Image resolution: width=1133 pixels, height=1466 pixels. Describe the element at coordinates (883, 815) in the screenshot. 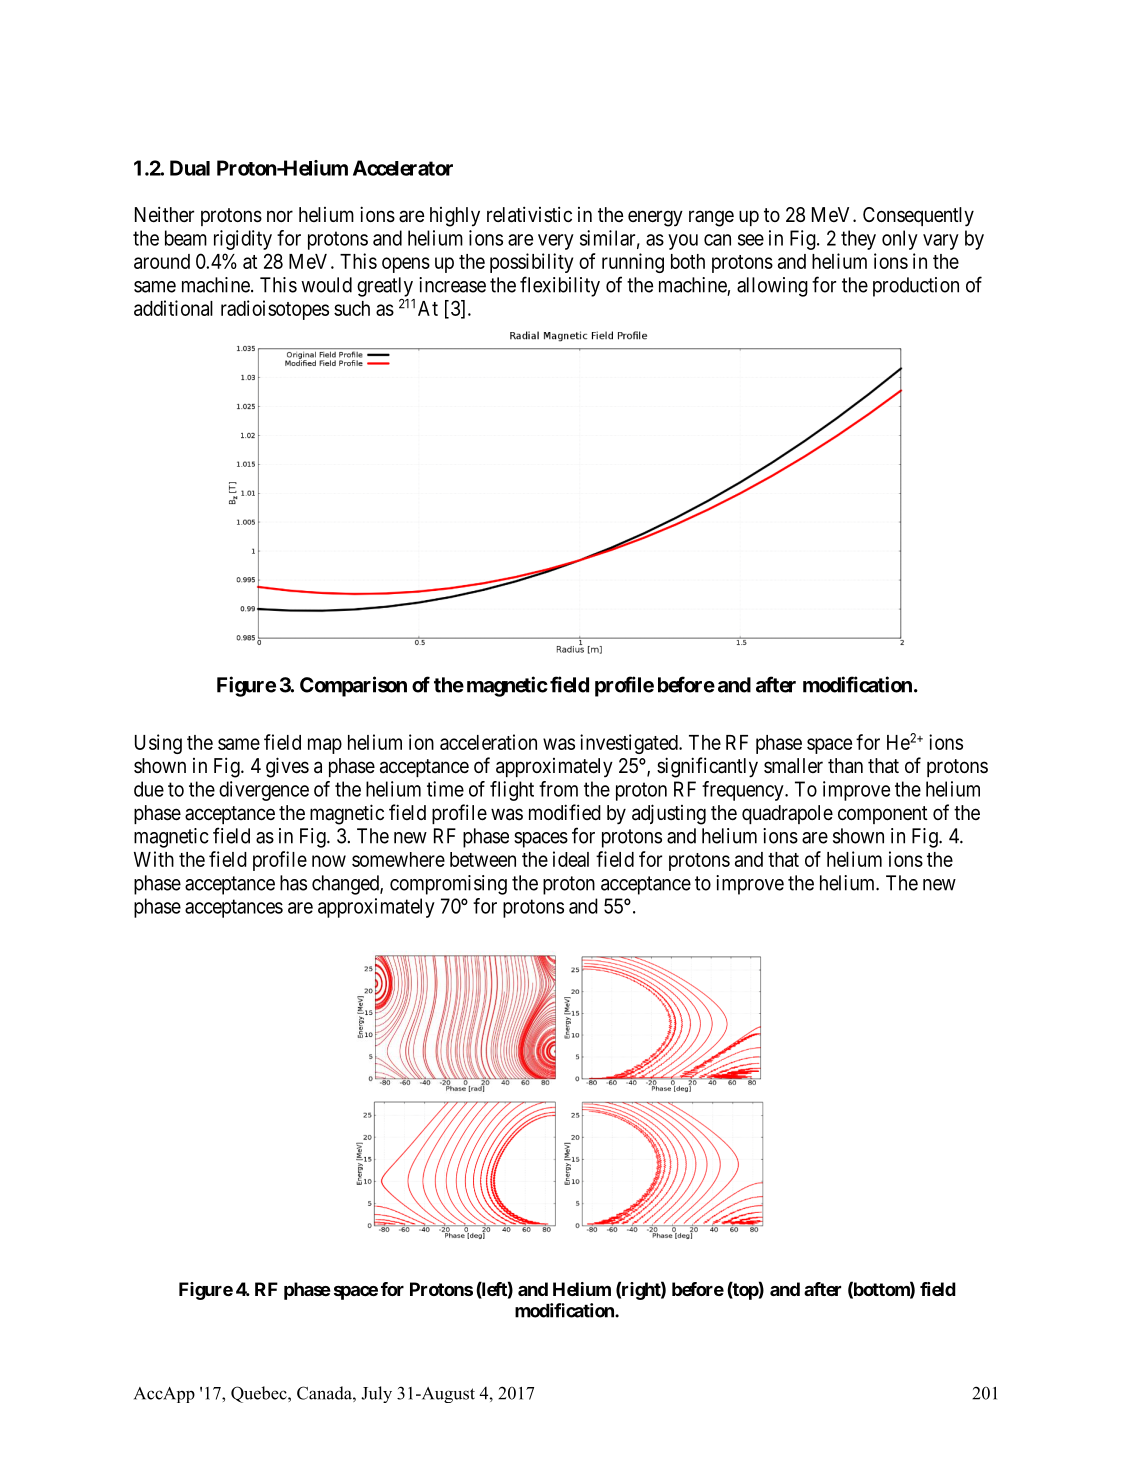

I see `component` at that location.
